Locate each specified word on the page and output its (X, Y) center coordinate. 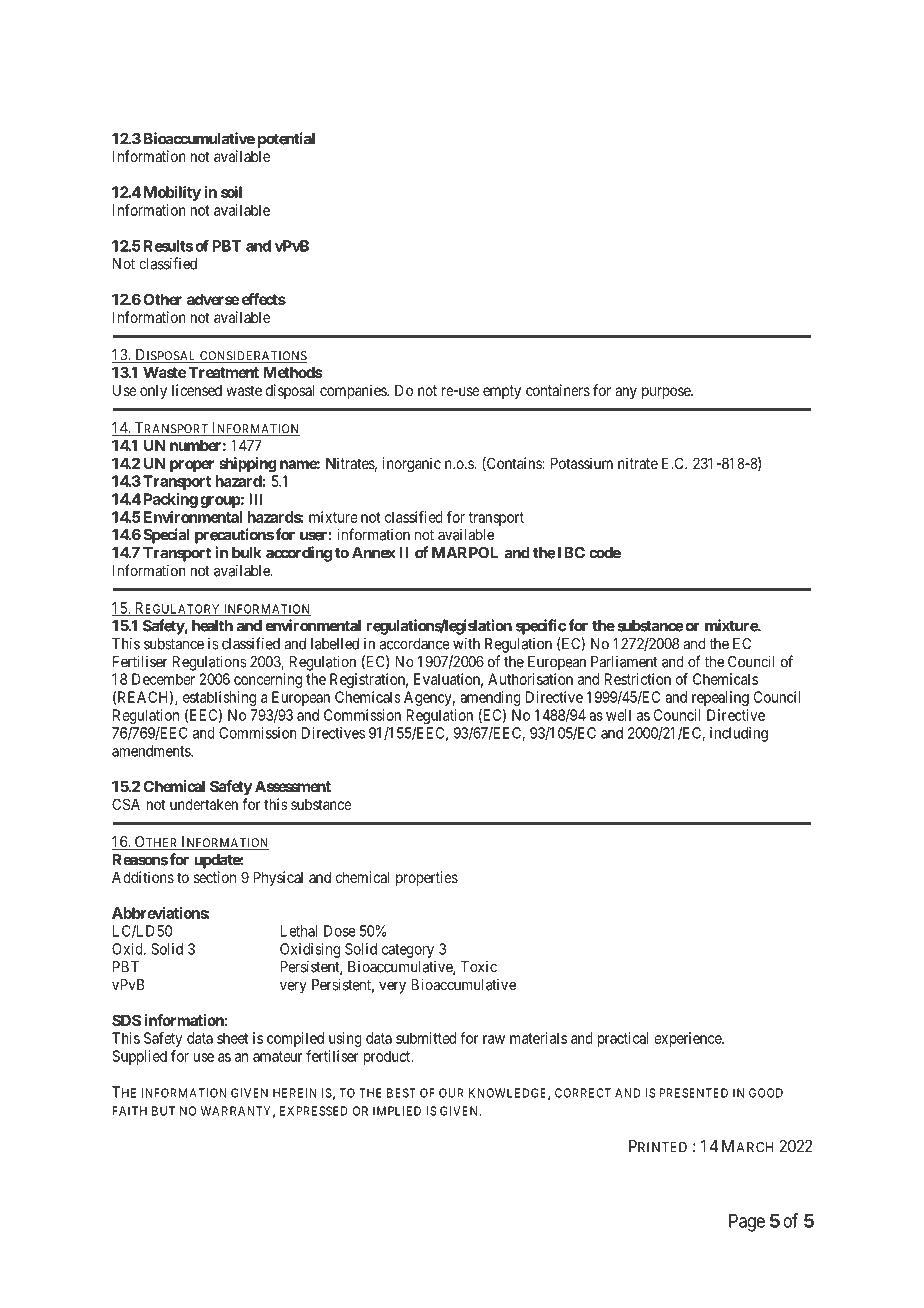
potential (286, 140)
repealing (720, 698)
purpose (667, 393)
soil (231, 192)
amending (490, 698)
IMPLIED (397, 1111)
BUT (163, 1111)
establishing (219, 698)
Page (747, 1223)
